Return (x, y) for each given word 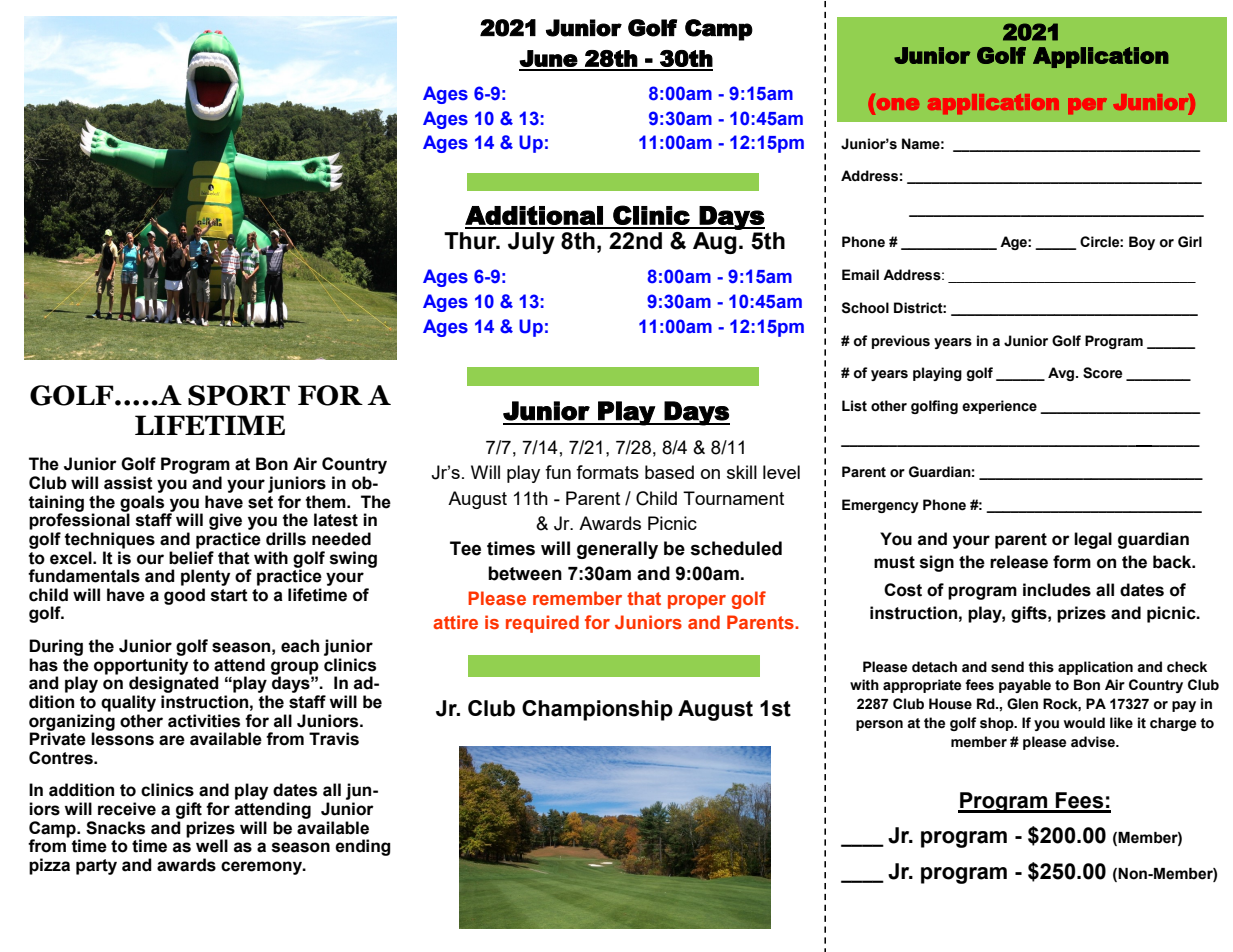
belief (191, 556)
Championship (597, 710)
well (212, 846)
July (531, 243)
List (854, 406)
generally (617, 550)
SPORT (239, 395)
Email (860, 275)
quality (128, 703)
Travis (334, 739)
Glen (1022, 704)
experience (999, 407)
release (1019, 562)
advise (1094, 742)
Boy (1142, 243)
